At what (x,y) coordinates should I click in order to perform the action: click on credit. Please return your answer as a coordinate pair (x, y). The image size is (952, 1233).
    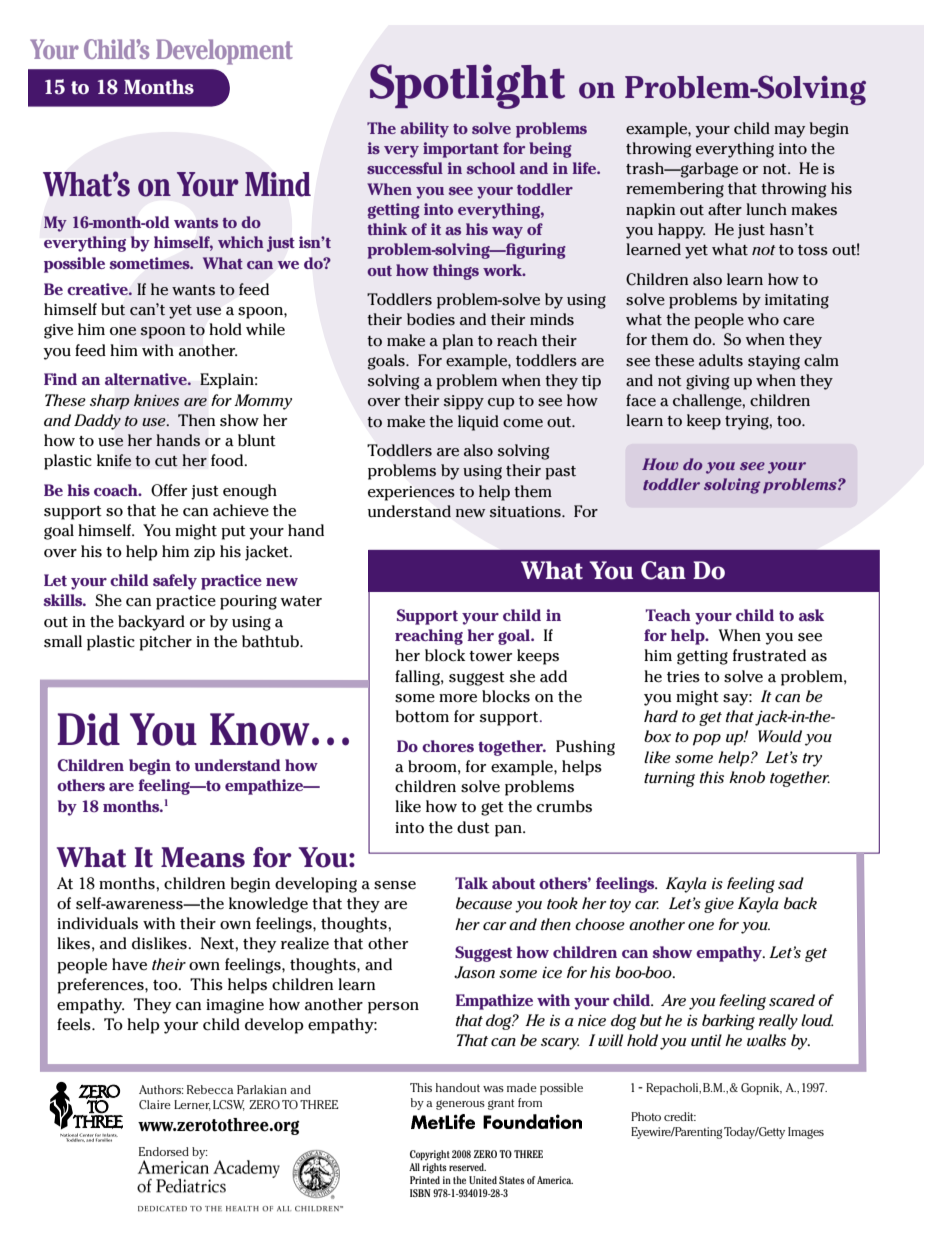
    Looking at the image, I should click on (680, 1116).
